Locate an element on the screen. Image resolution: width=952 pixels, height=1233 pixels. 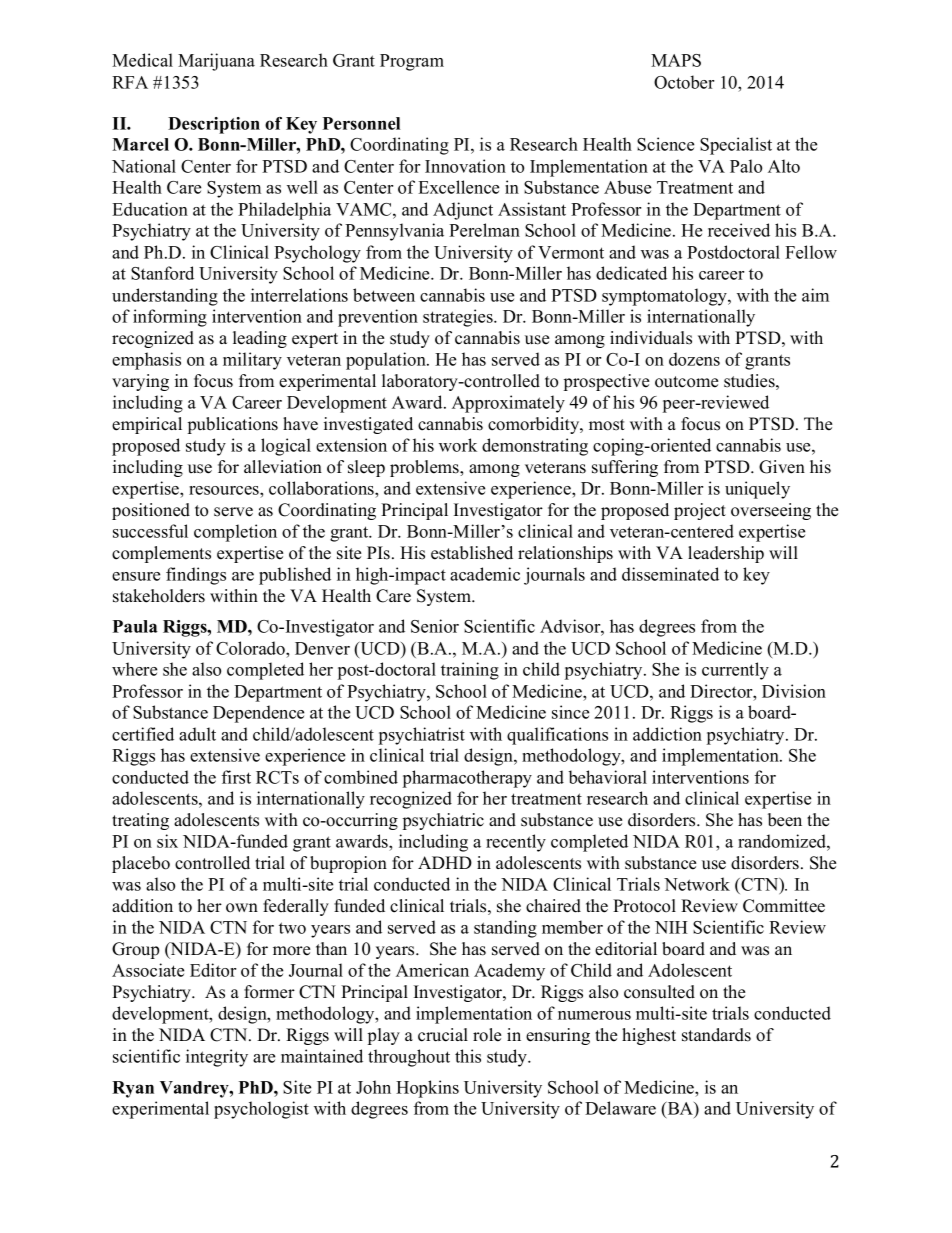
outcome is located at coordinates (686, 382).
